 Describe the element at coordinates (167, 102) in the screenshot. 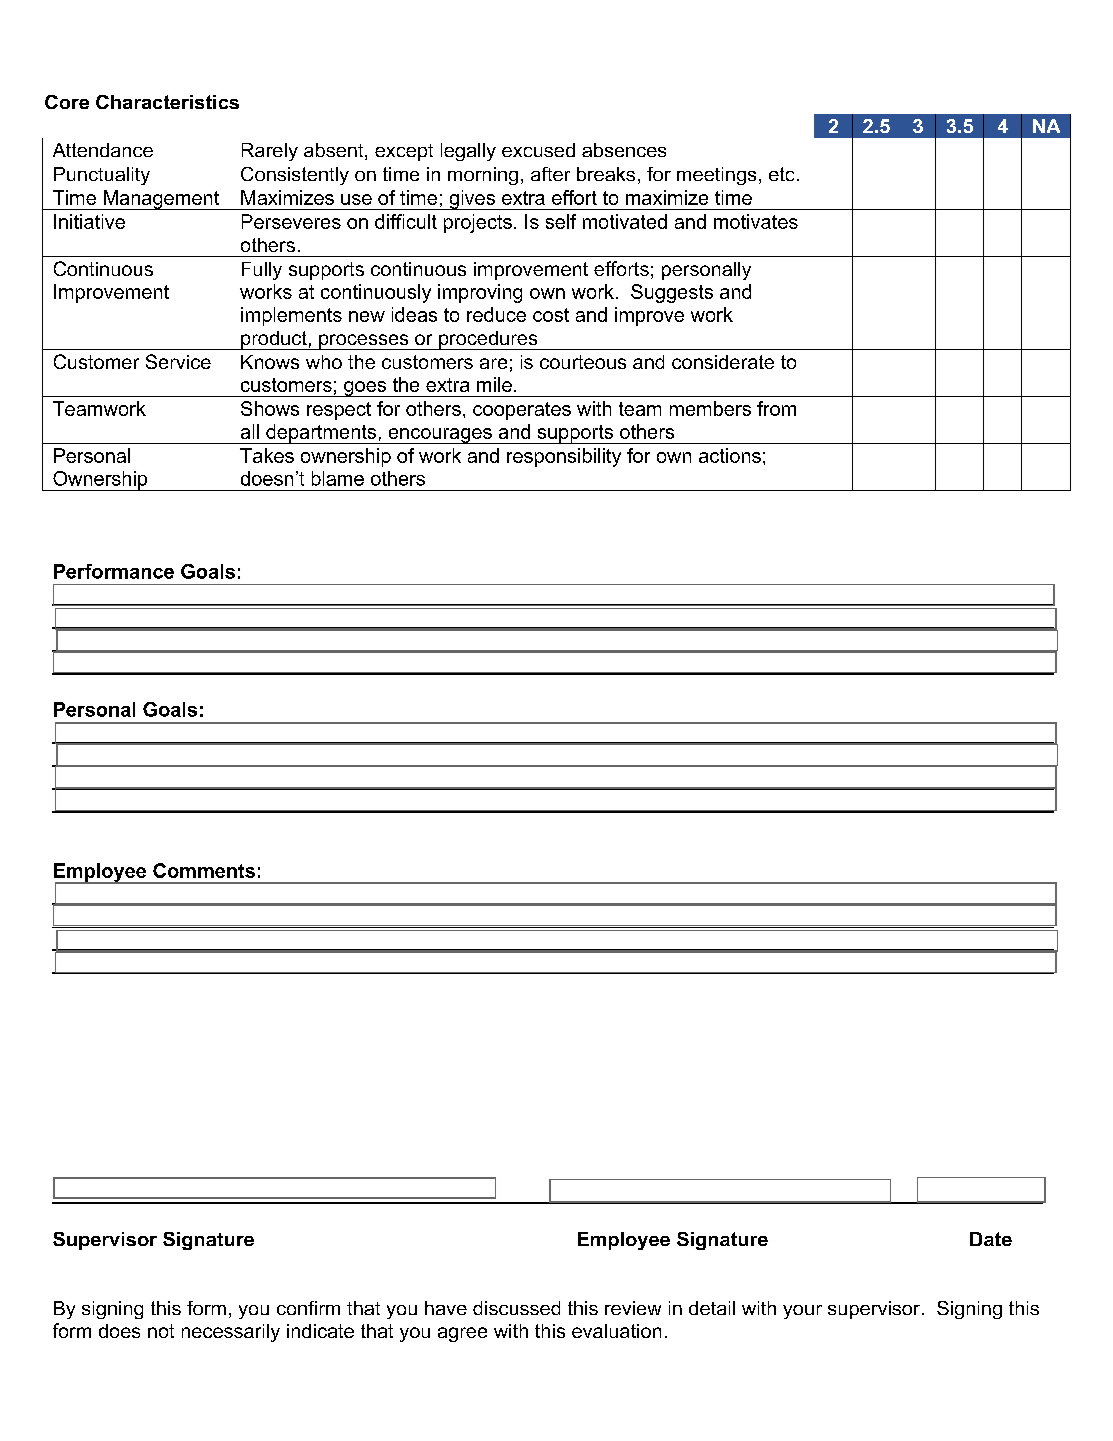

I see `Characteristics` at that location.
